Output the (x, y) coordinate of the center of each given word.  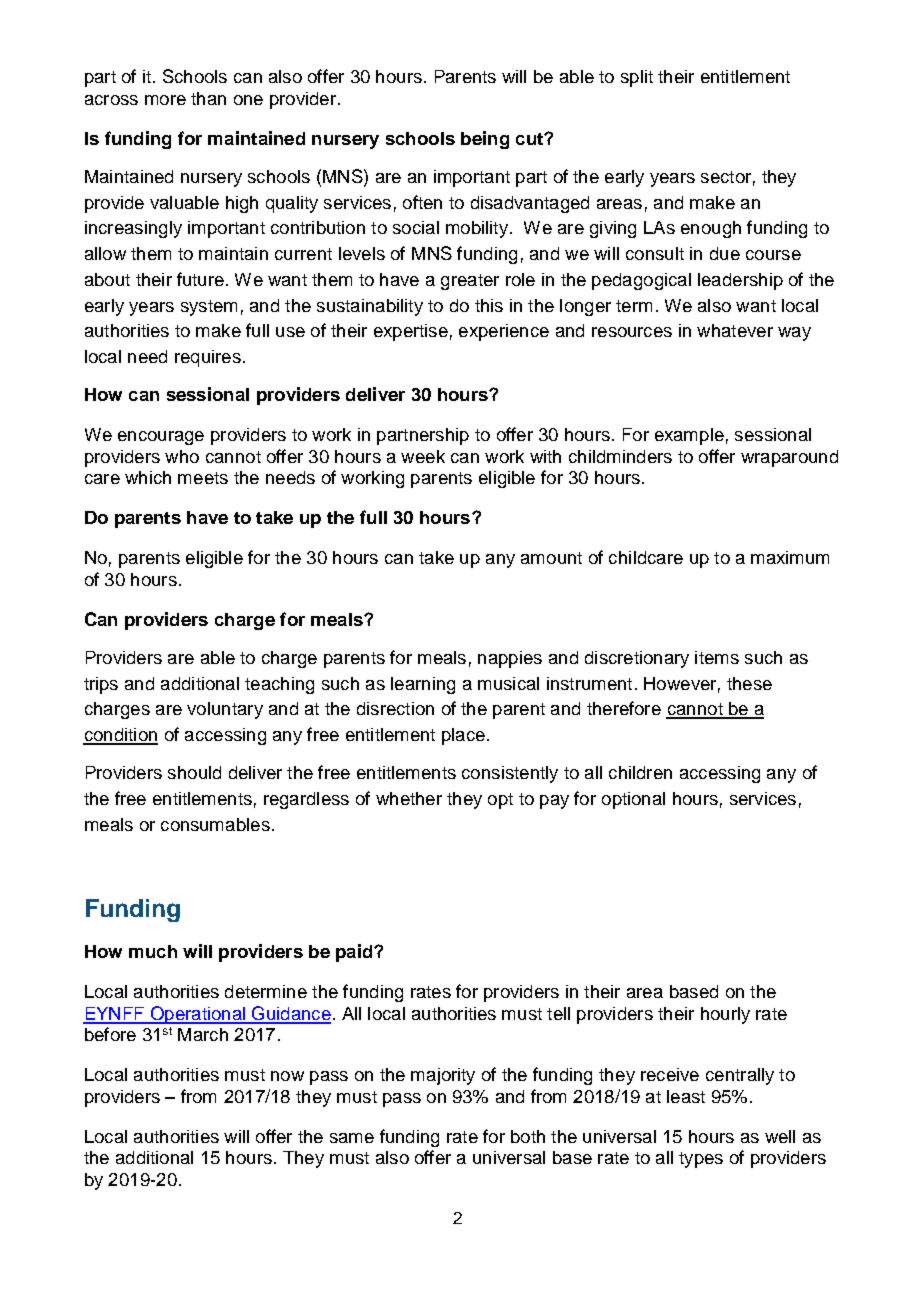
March (203, 1034)
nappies (510, 659)
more (165, 100)
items (717, 657)
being (485, 140)
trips (101, 685)
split (637, 78)
